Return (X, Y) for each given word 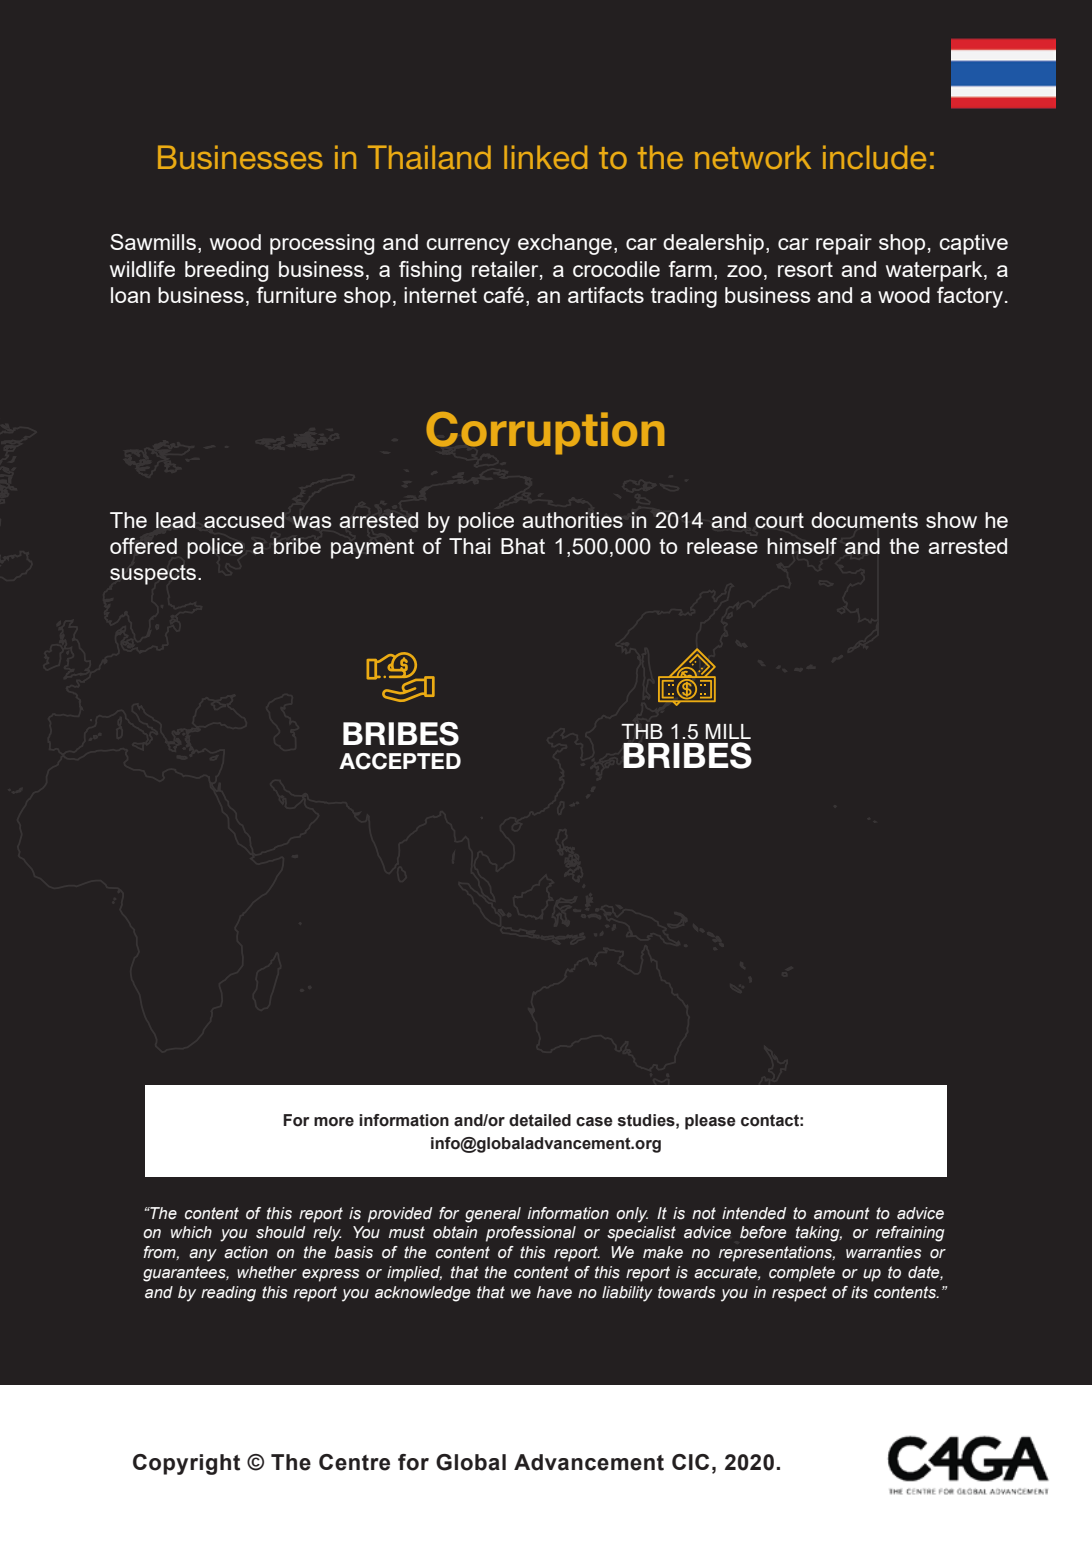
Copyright (186, 1464)
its (859, 1292)
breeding (226, 271)
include (874, 157)
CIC (690, 1462)
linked (545, 157)
